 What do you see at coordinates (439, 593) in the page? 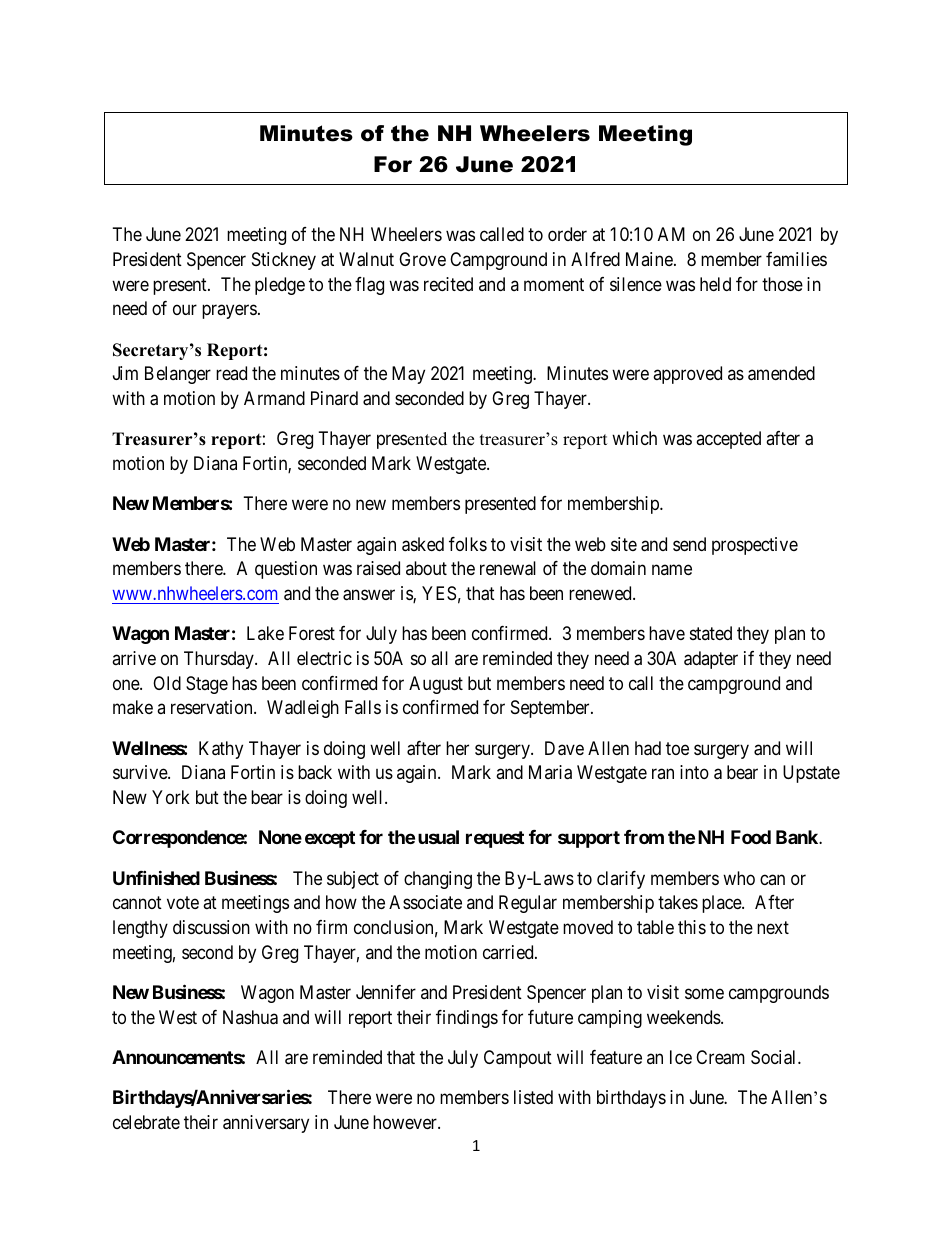
I see `YES` at bounding box center [439, 593].
